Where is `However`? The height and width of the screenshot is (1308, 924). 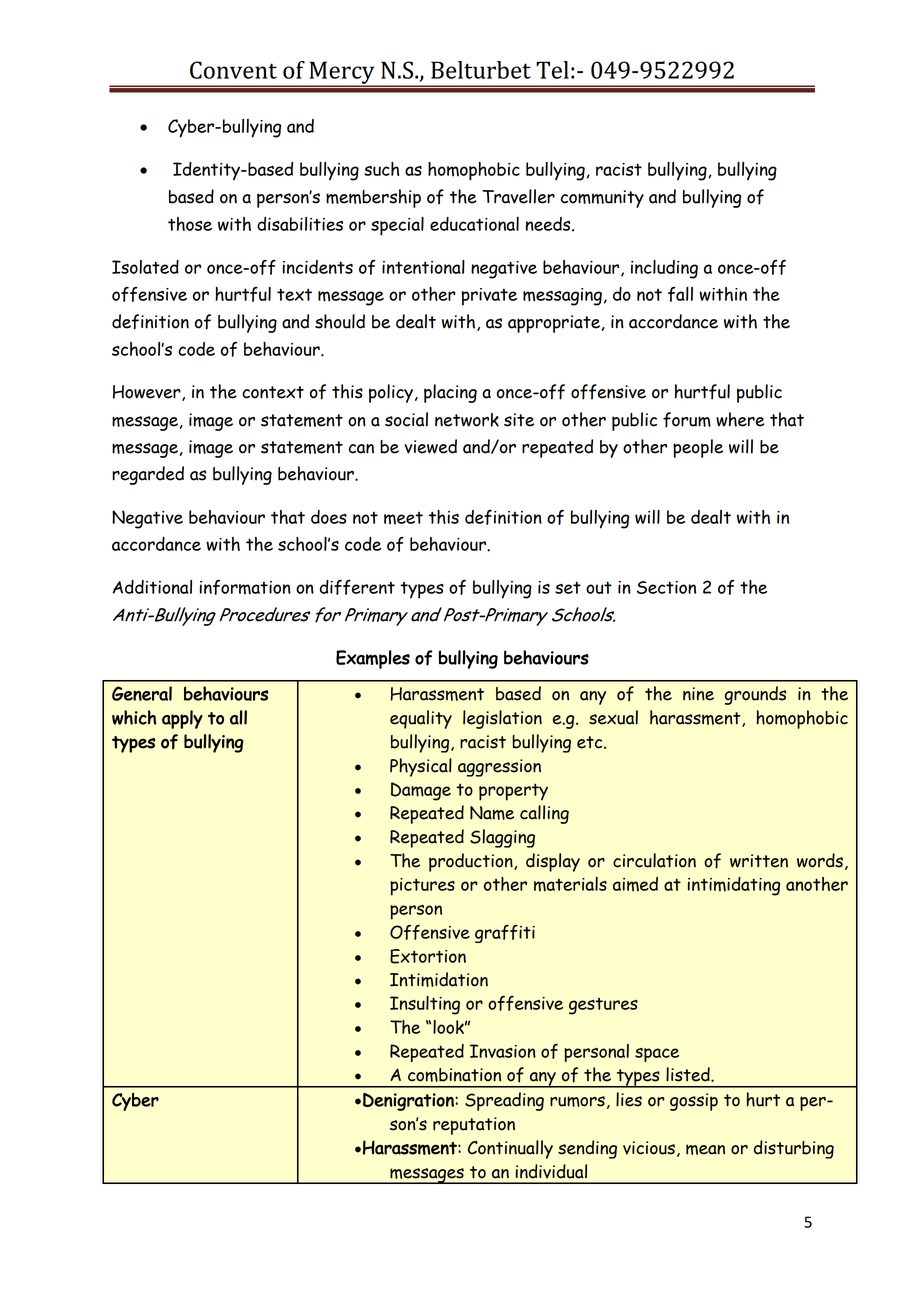
However is located at coordinates (148, 393).
